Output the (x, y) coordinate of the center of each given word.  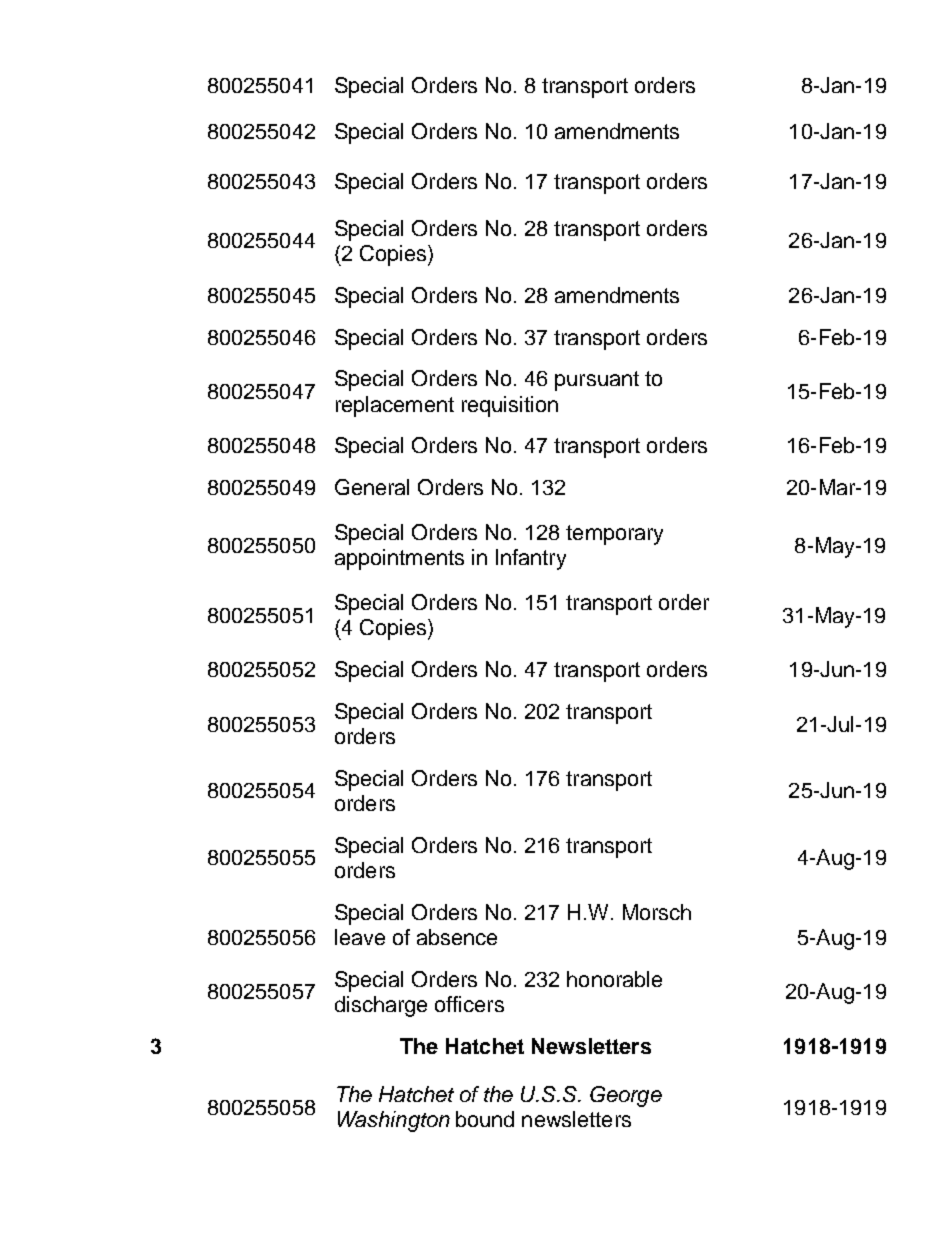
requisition (510, 406)
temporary (614, 535)
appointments (399, 559)
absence (457, 937)
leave (360, 937)
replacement (395, 406)
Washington (394, 1121)
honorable (614, 979)
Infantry (531, 559)
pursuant (597, 381)
